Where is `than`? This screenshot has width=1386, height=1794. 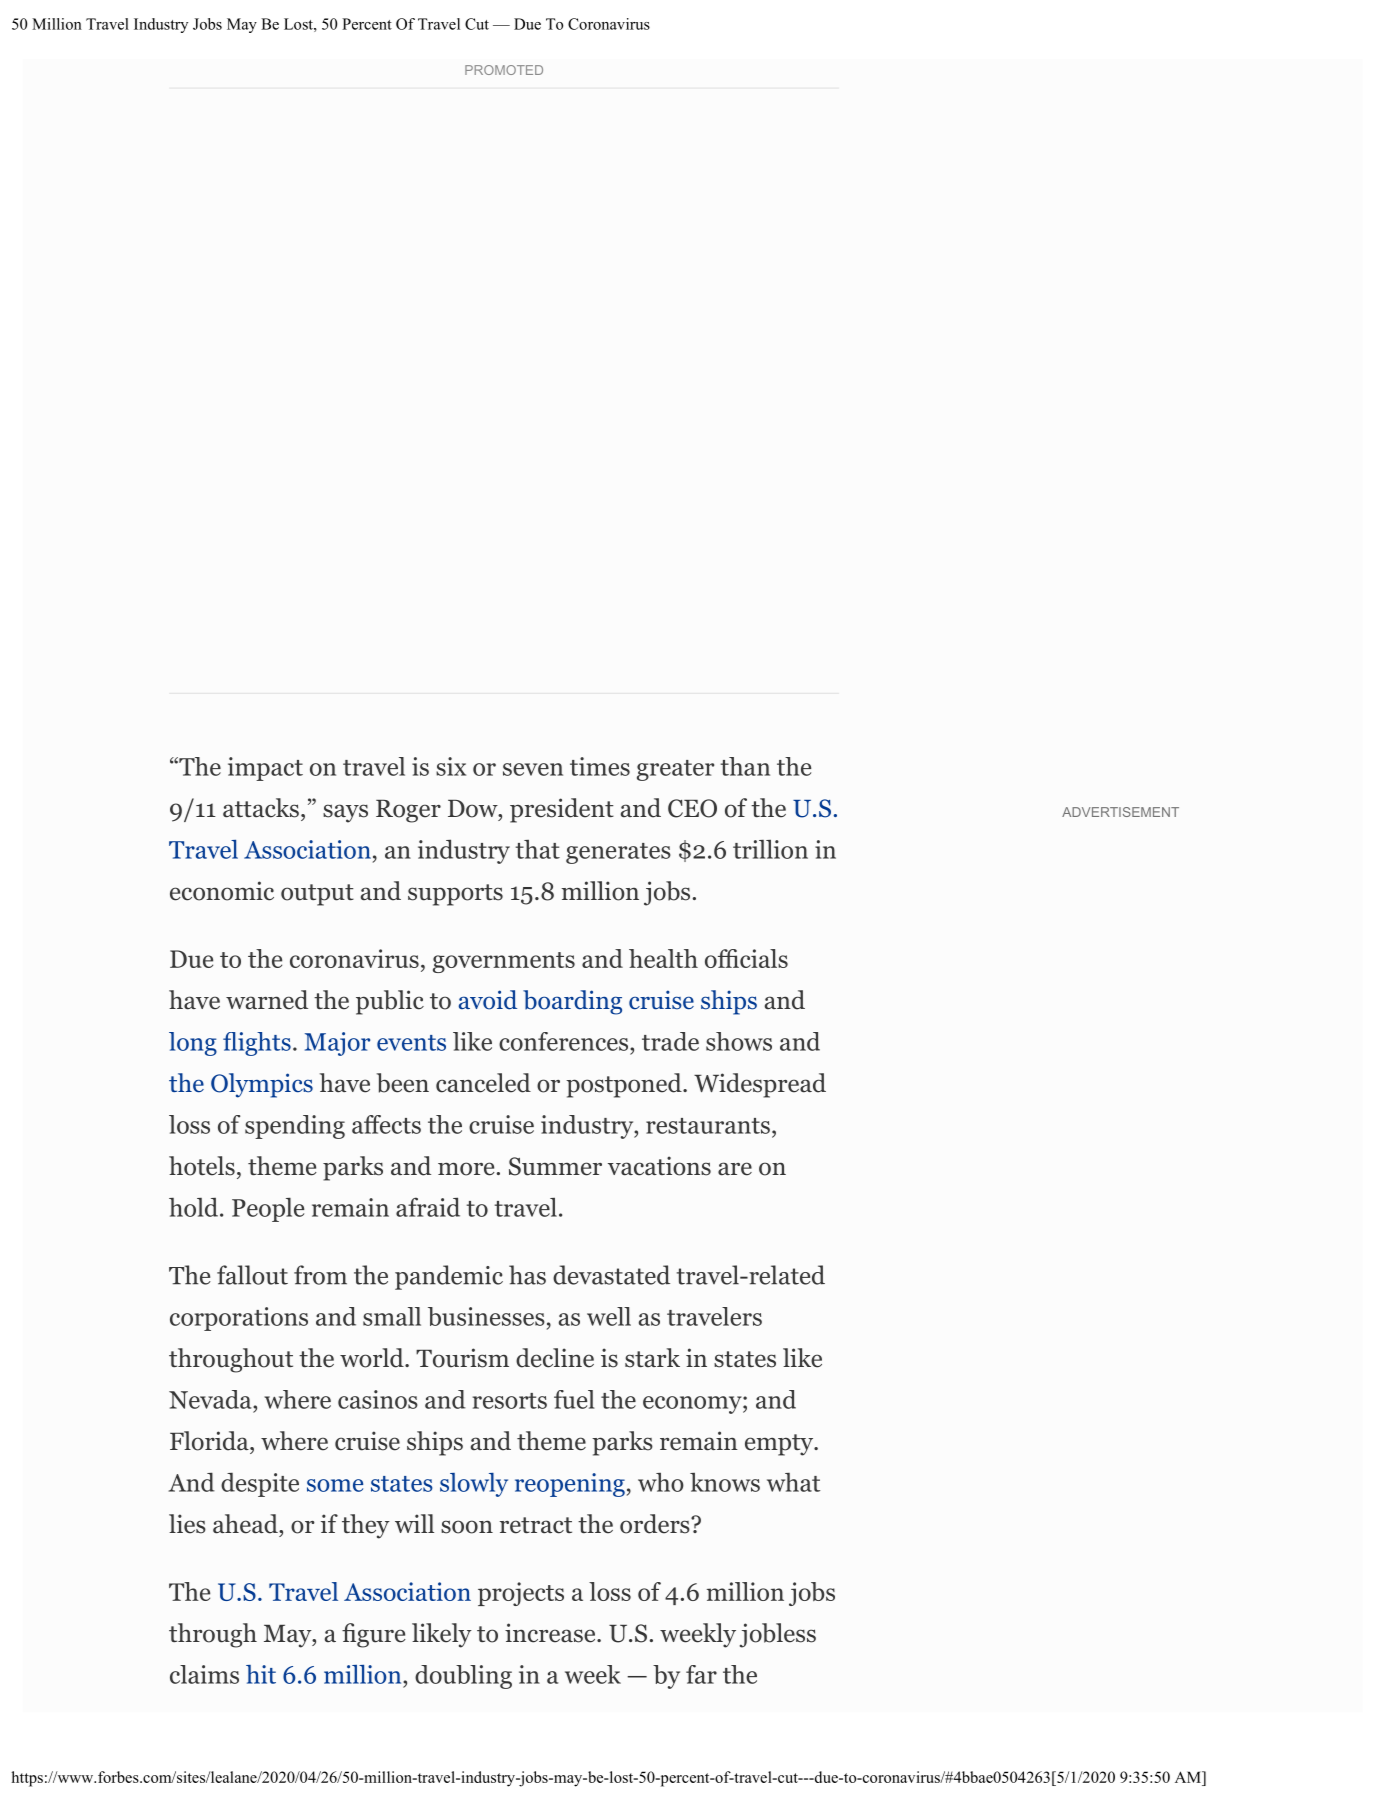
than is located at coordinates (745, 766).
